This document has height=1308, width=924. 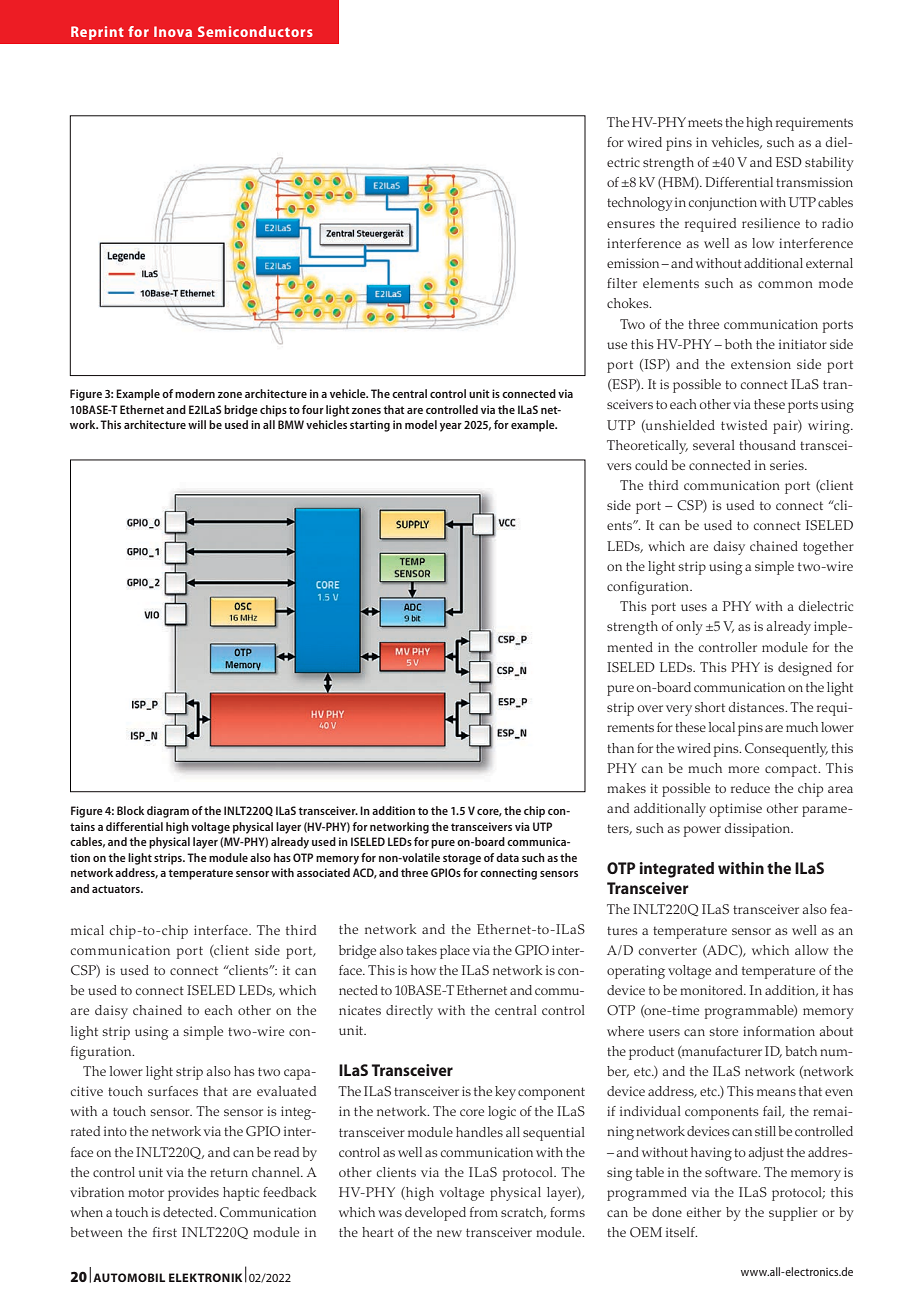 What do you see at coordinates (484, 1212) in the document?
I see `from` at bounding box center [484, 1212].
